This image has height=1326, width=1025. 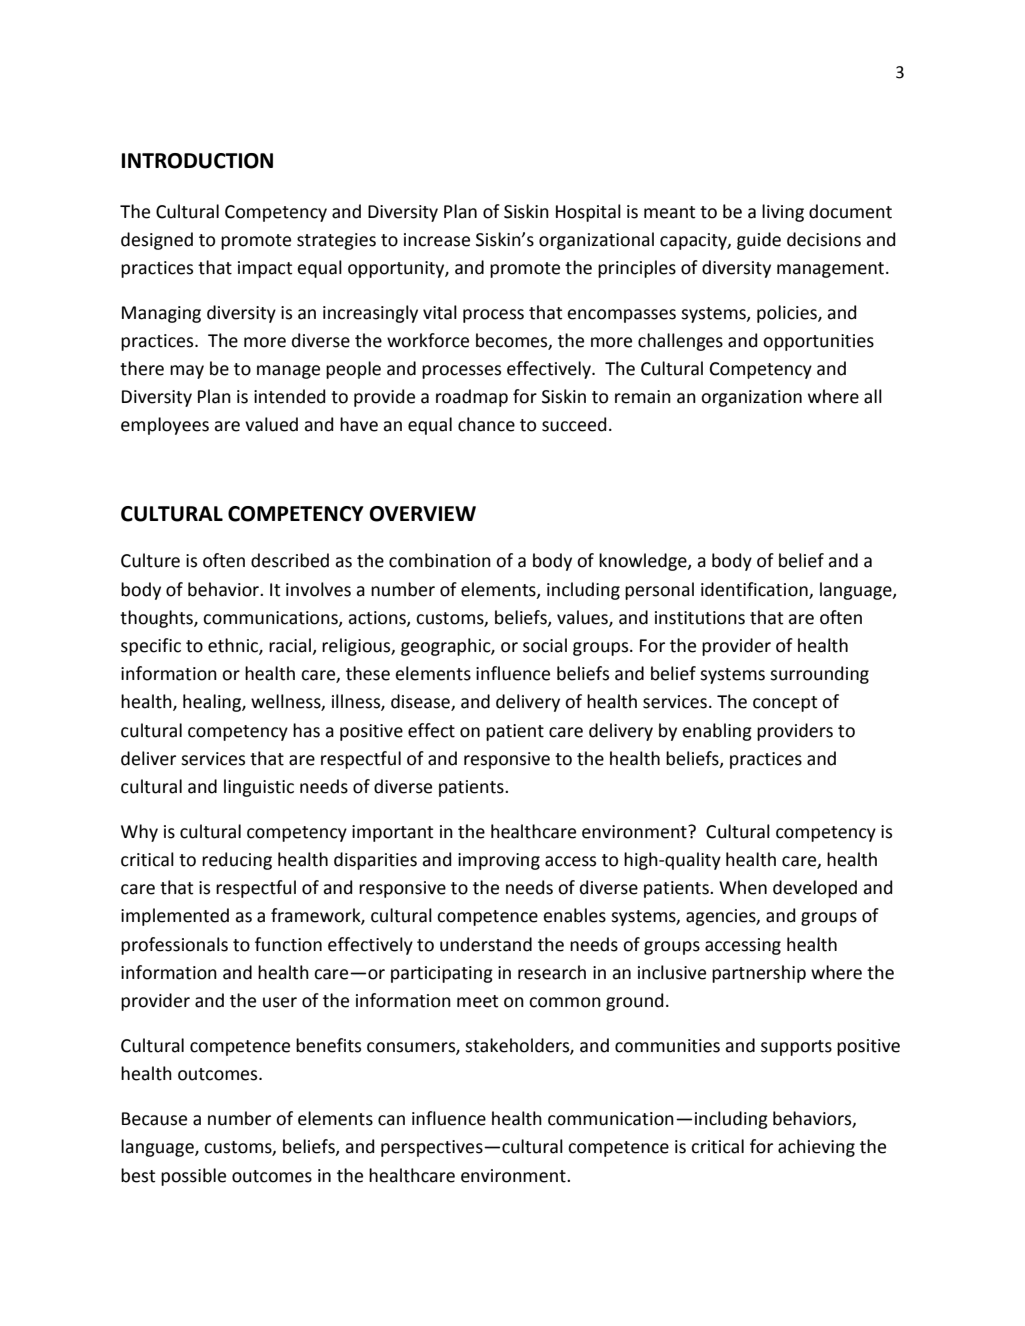 I want to click on OVERVIEW, so click(x=422, y=514).
